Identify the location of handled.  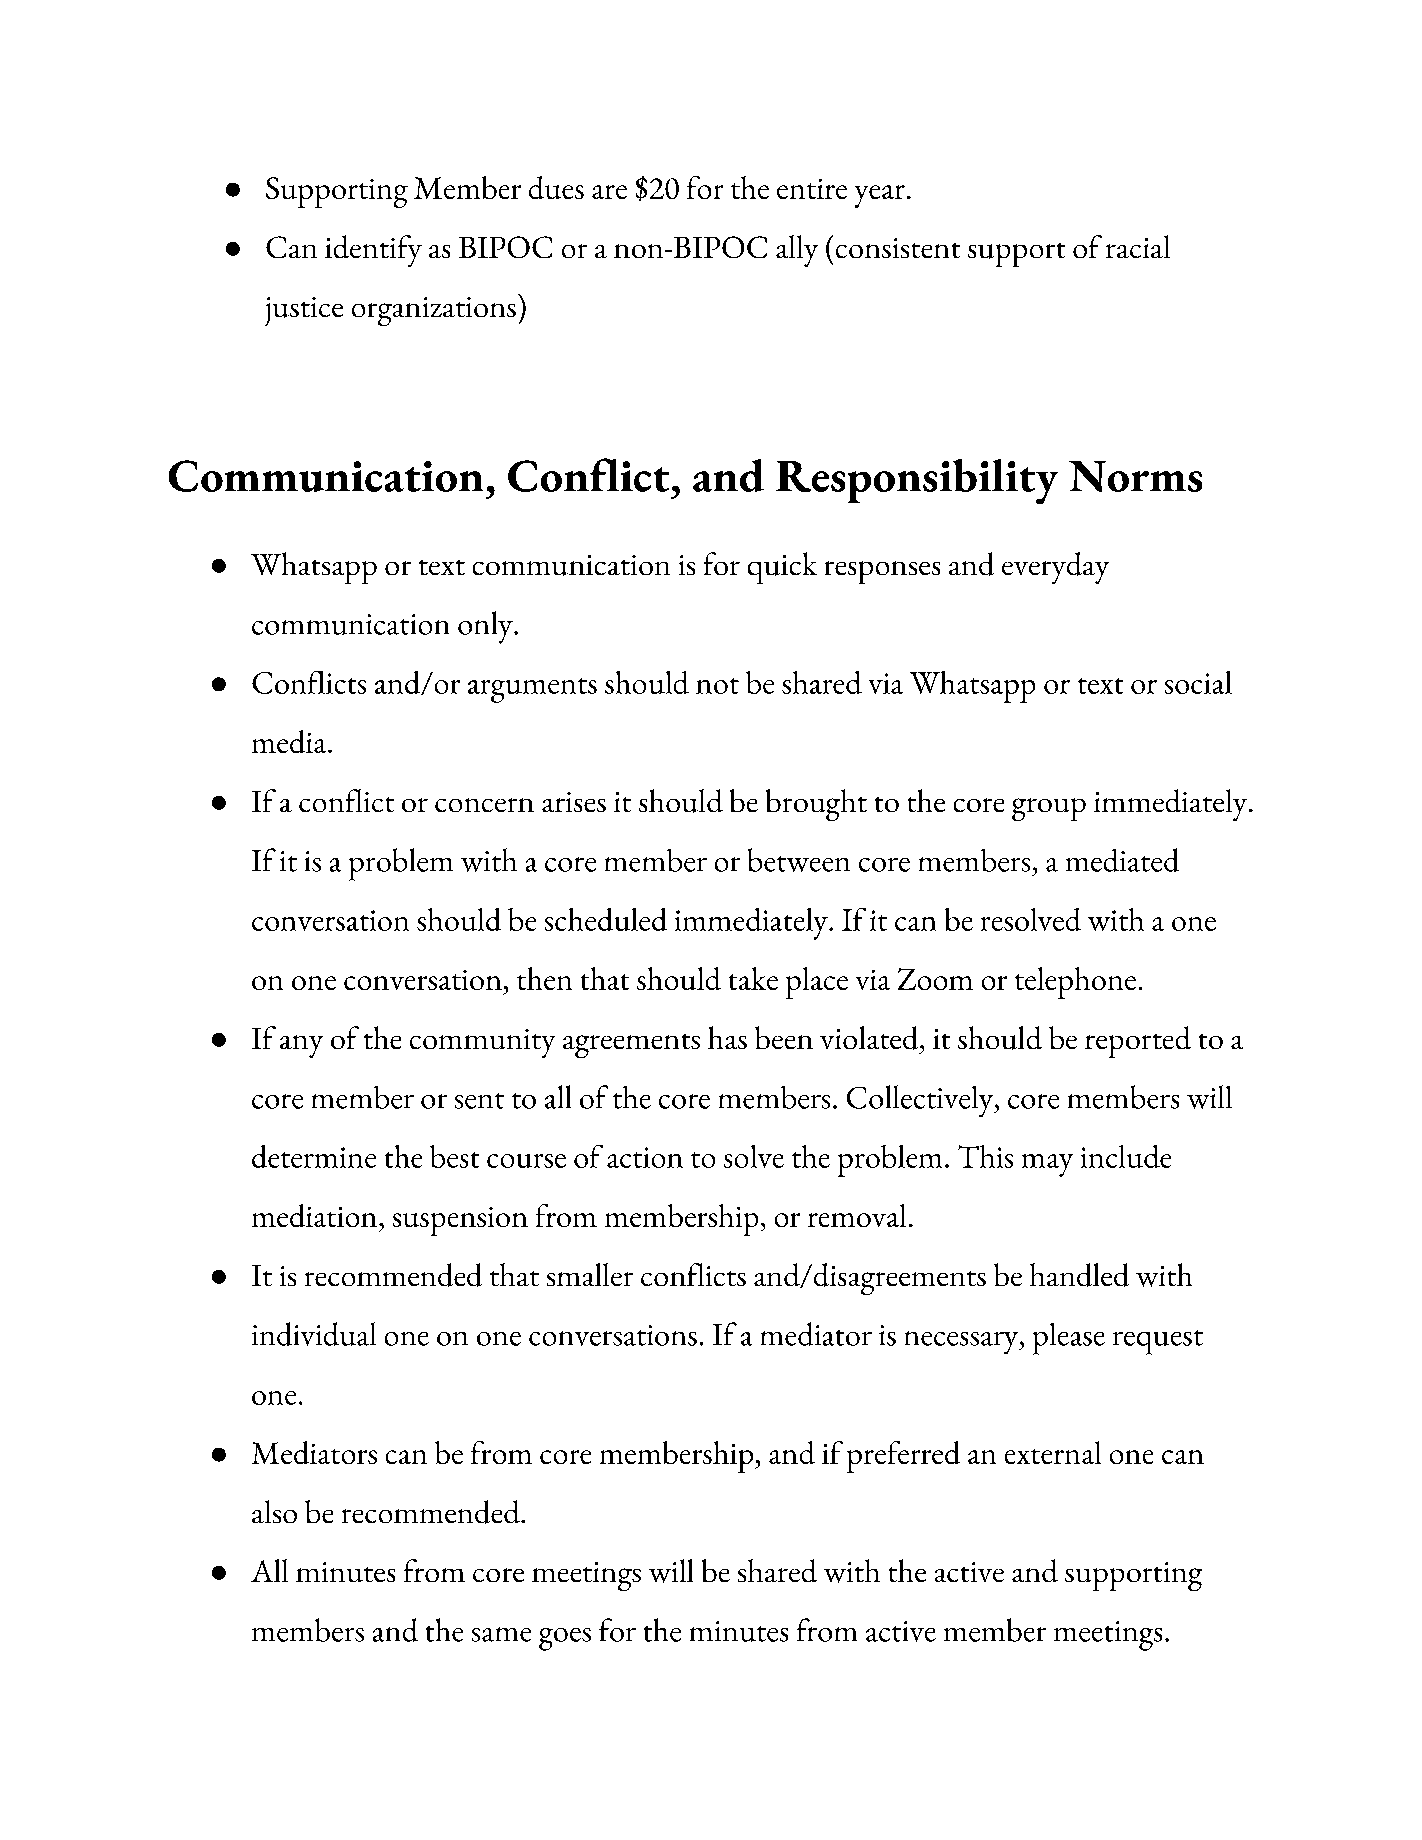
(1079, 1275).
